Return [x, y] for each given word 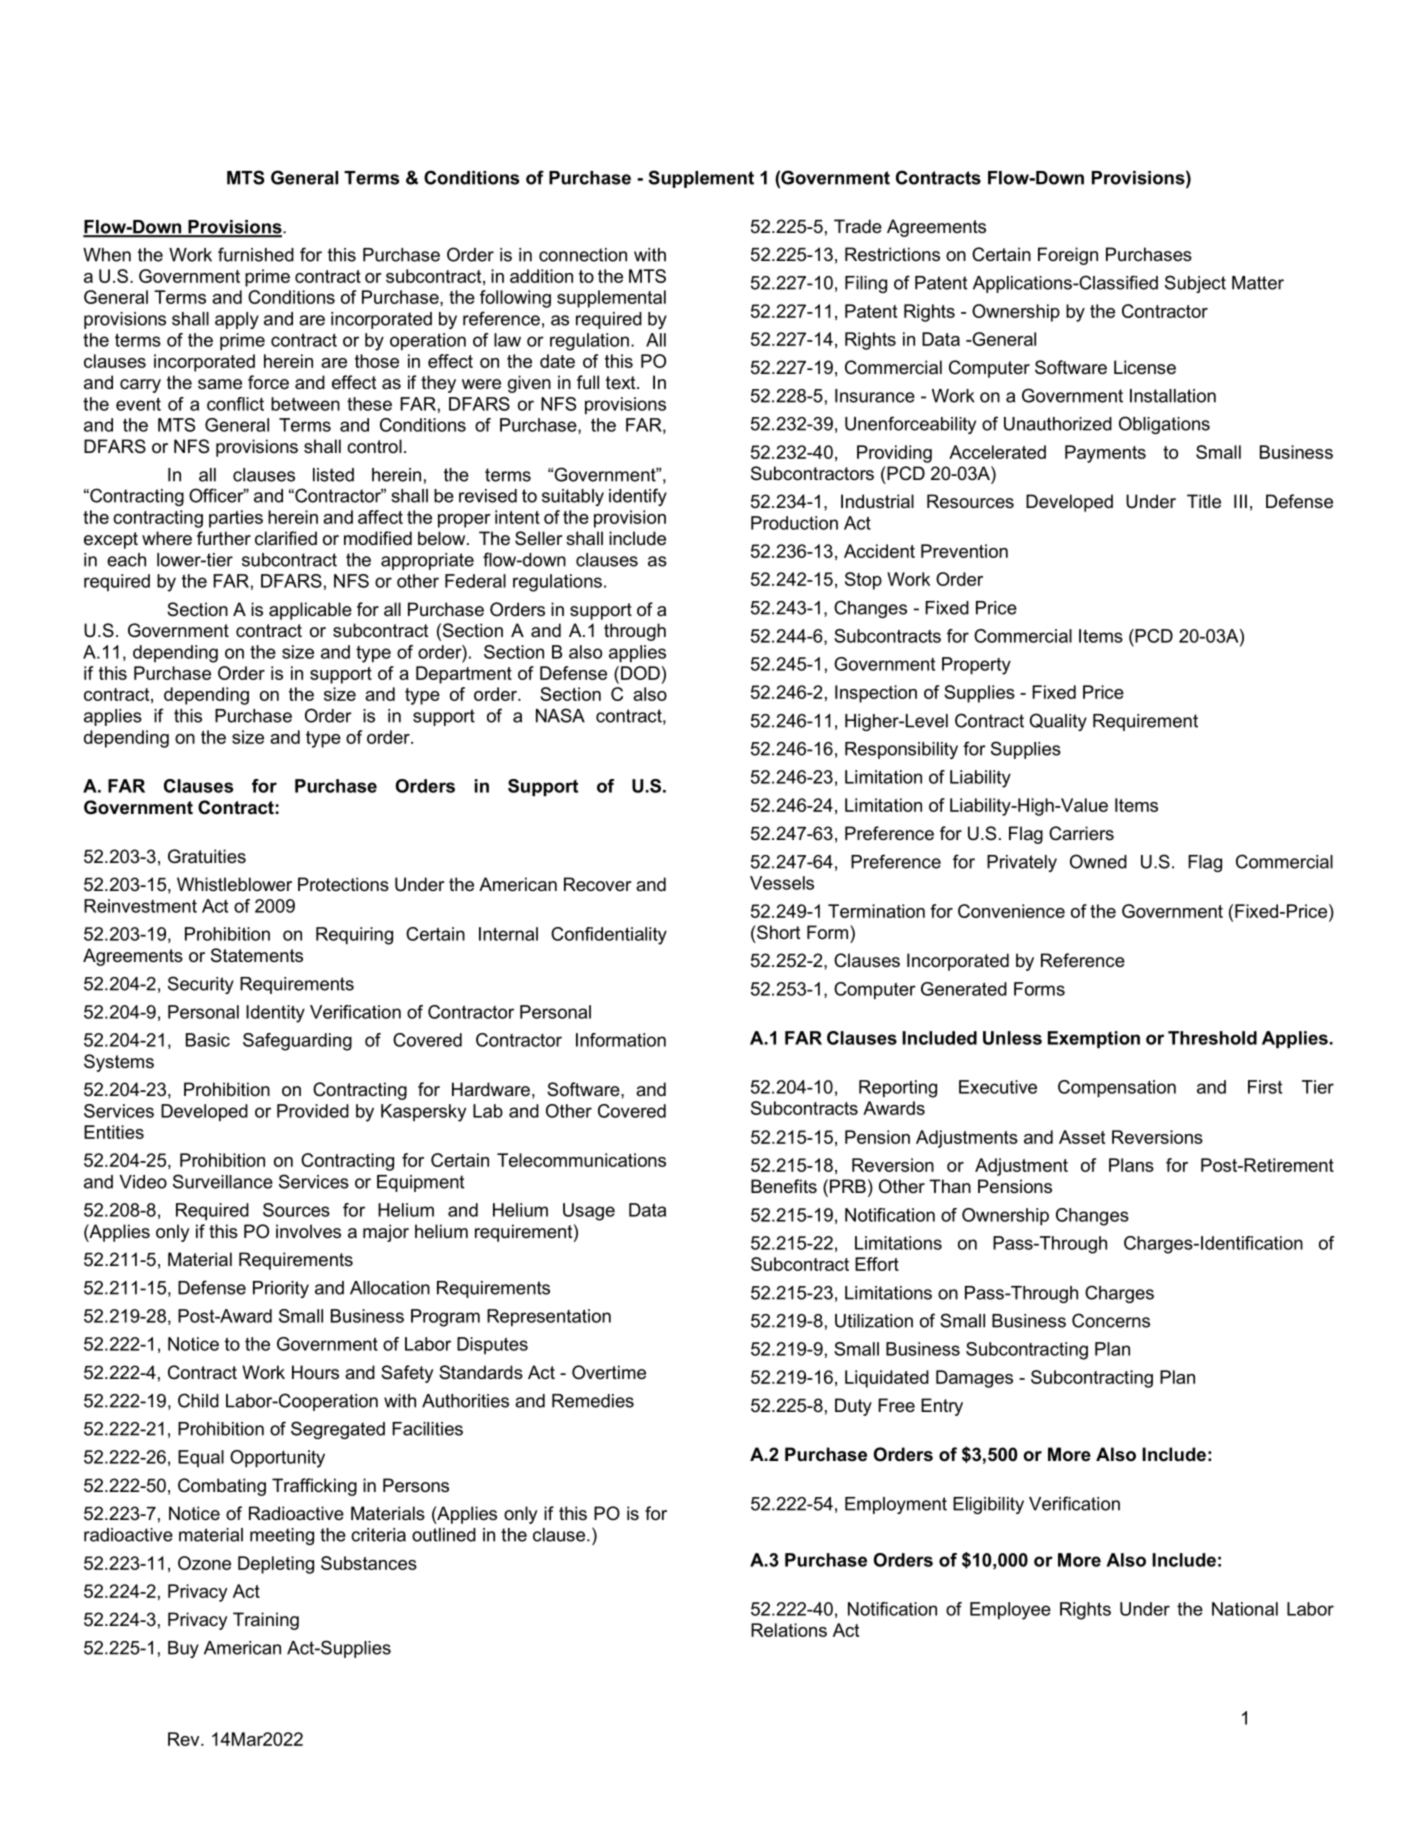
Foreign [1068, 256]
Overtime [609, 1372]
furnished [256, 254]
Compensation [1117, 1089]
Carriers [1081, 833]
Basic [208, 1040]
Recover [597, 884]
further [224, 538]
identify [638, 497]
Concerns [1111, 1320]
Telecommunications [581, 1160]
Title [1204, 501]
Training [266, 1621]
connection [583, 255]
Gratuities [207, 856]
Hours [315, 1372]
